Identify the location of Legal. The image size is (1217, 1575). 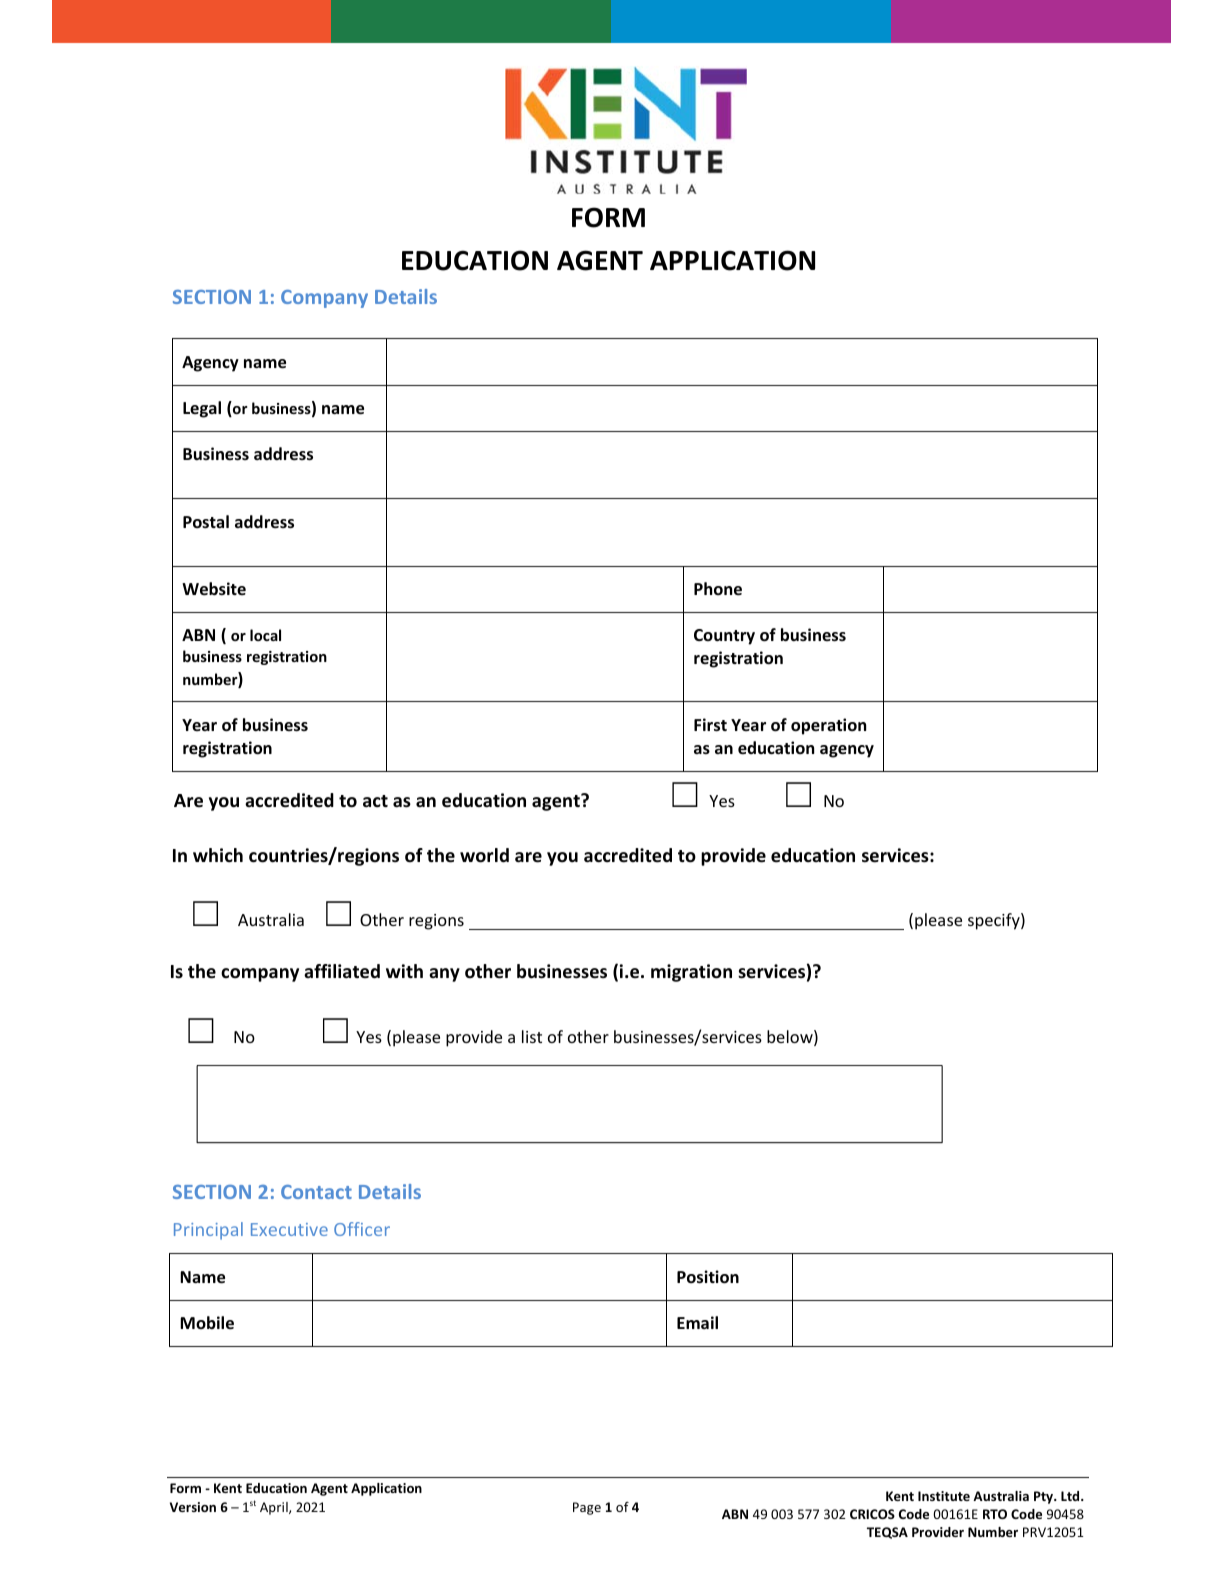
(202, 409).
